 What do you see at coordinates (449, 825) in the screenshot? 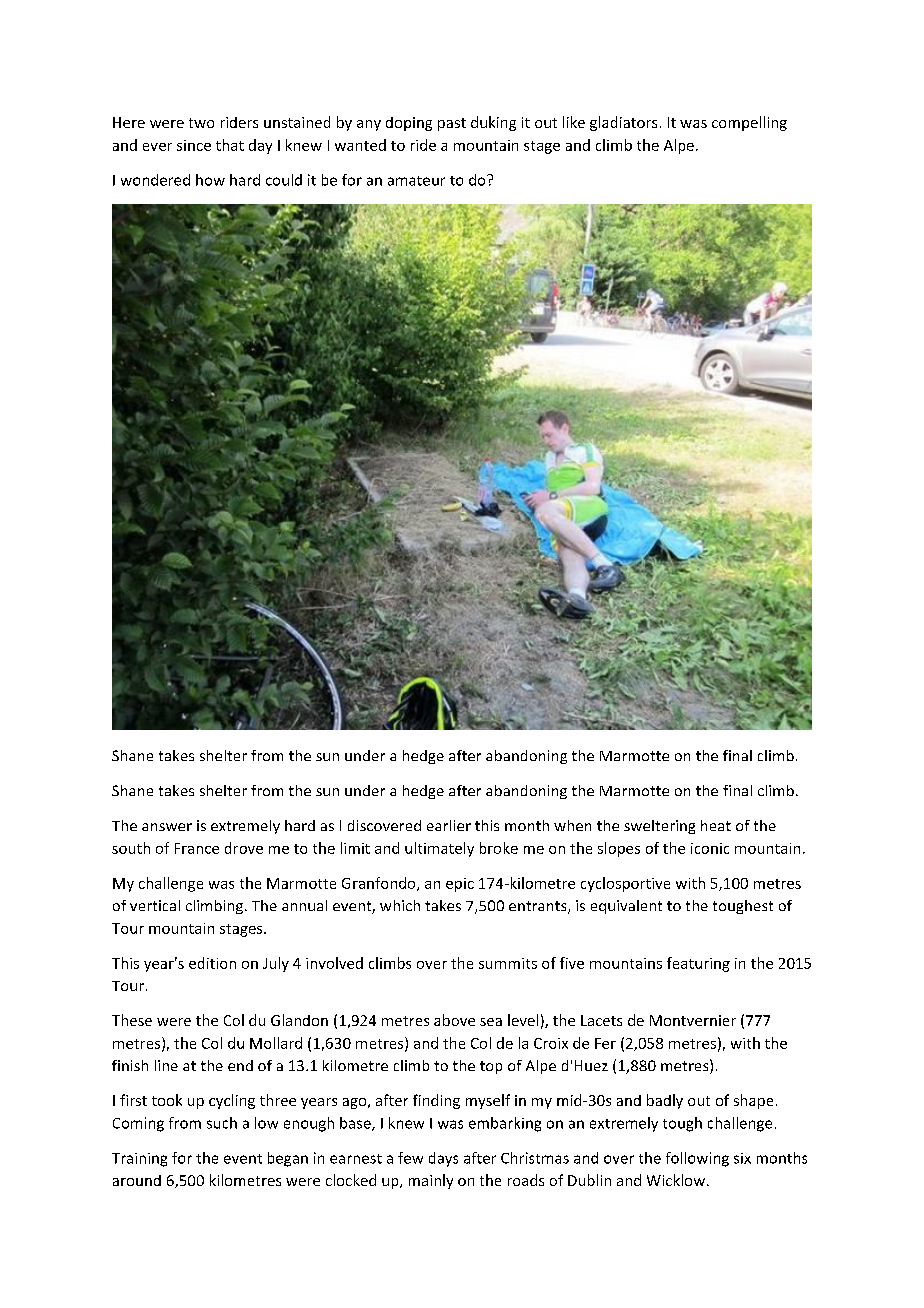
I see `earlier` at bounding box center [449, 825].
